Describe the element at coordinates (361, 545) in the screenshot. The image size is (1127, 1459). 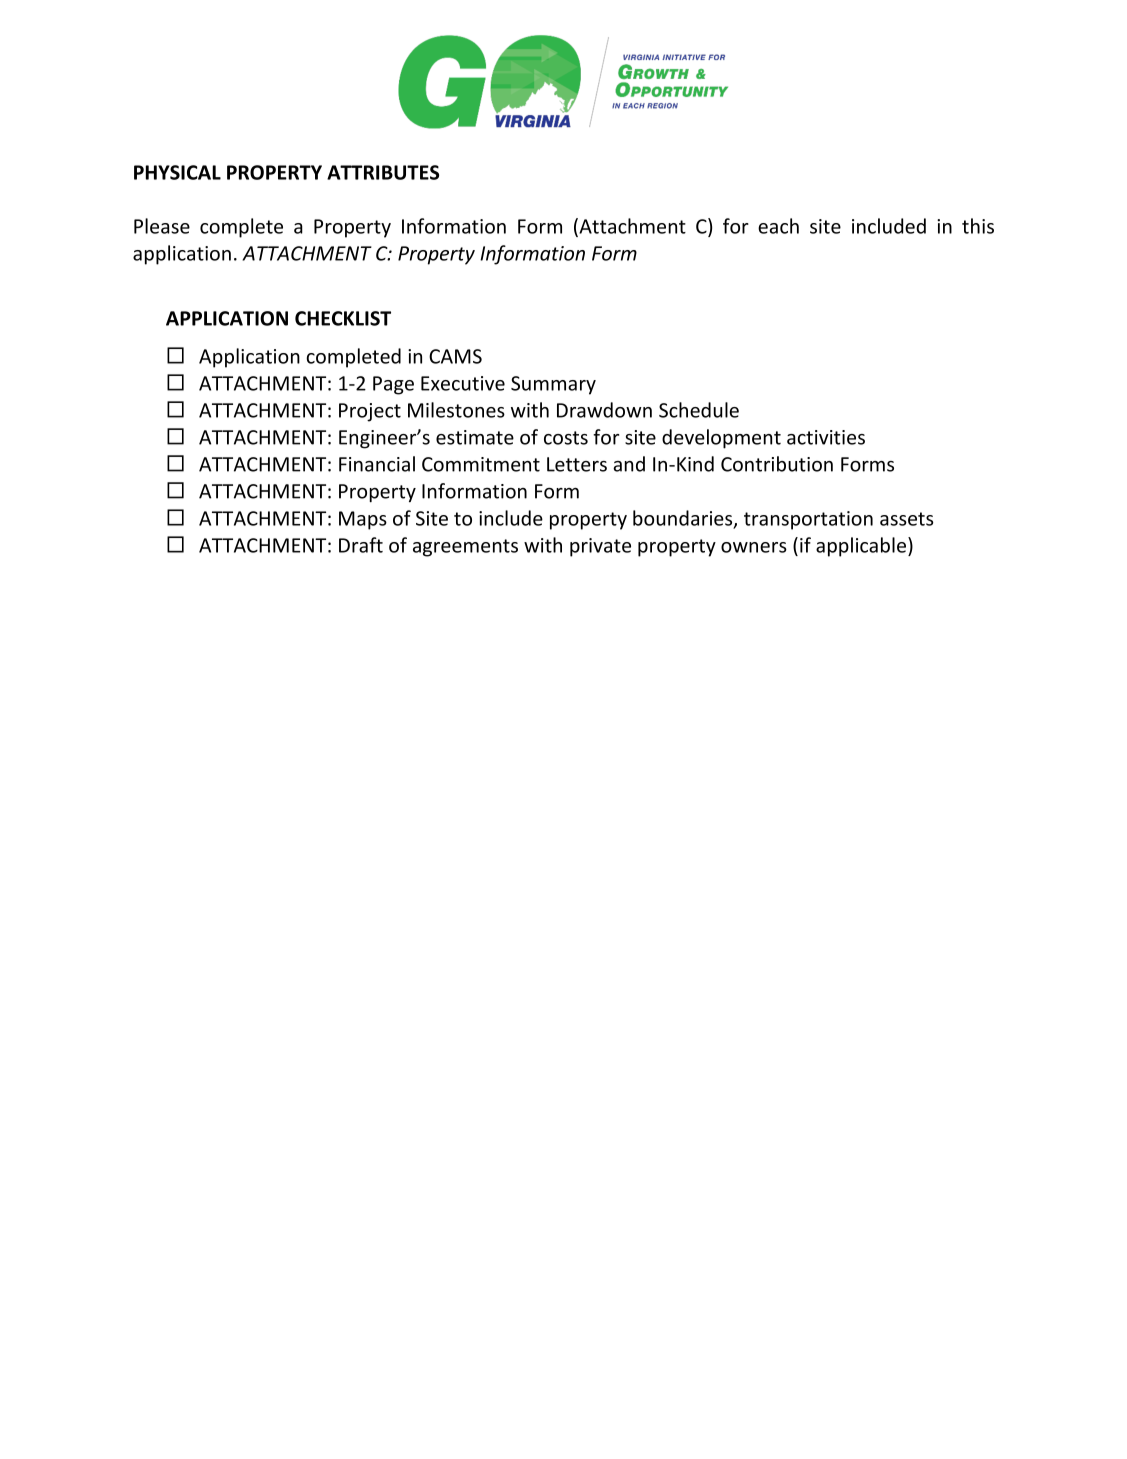
I see `Draft` at that location.
